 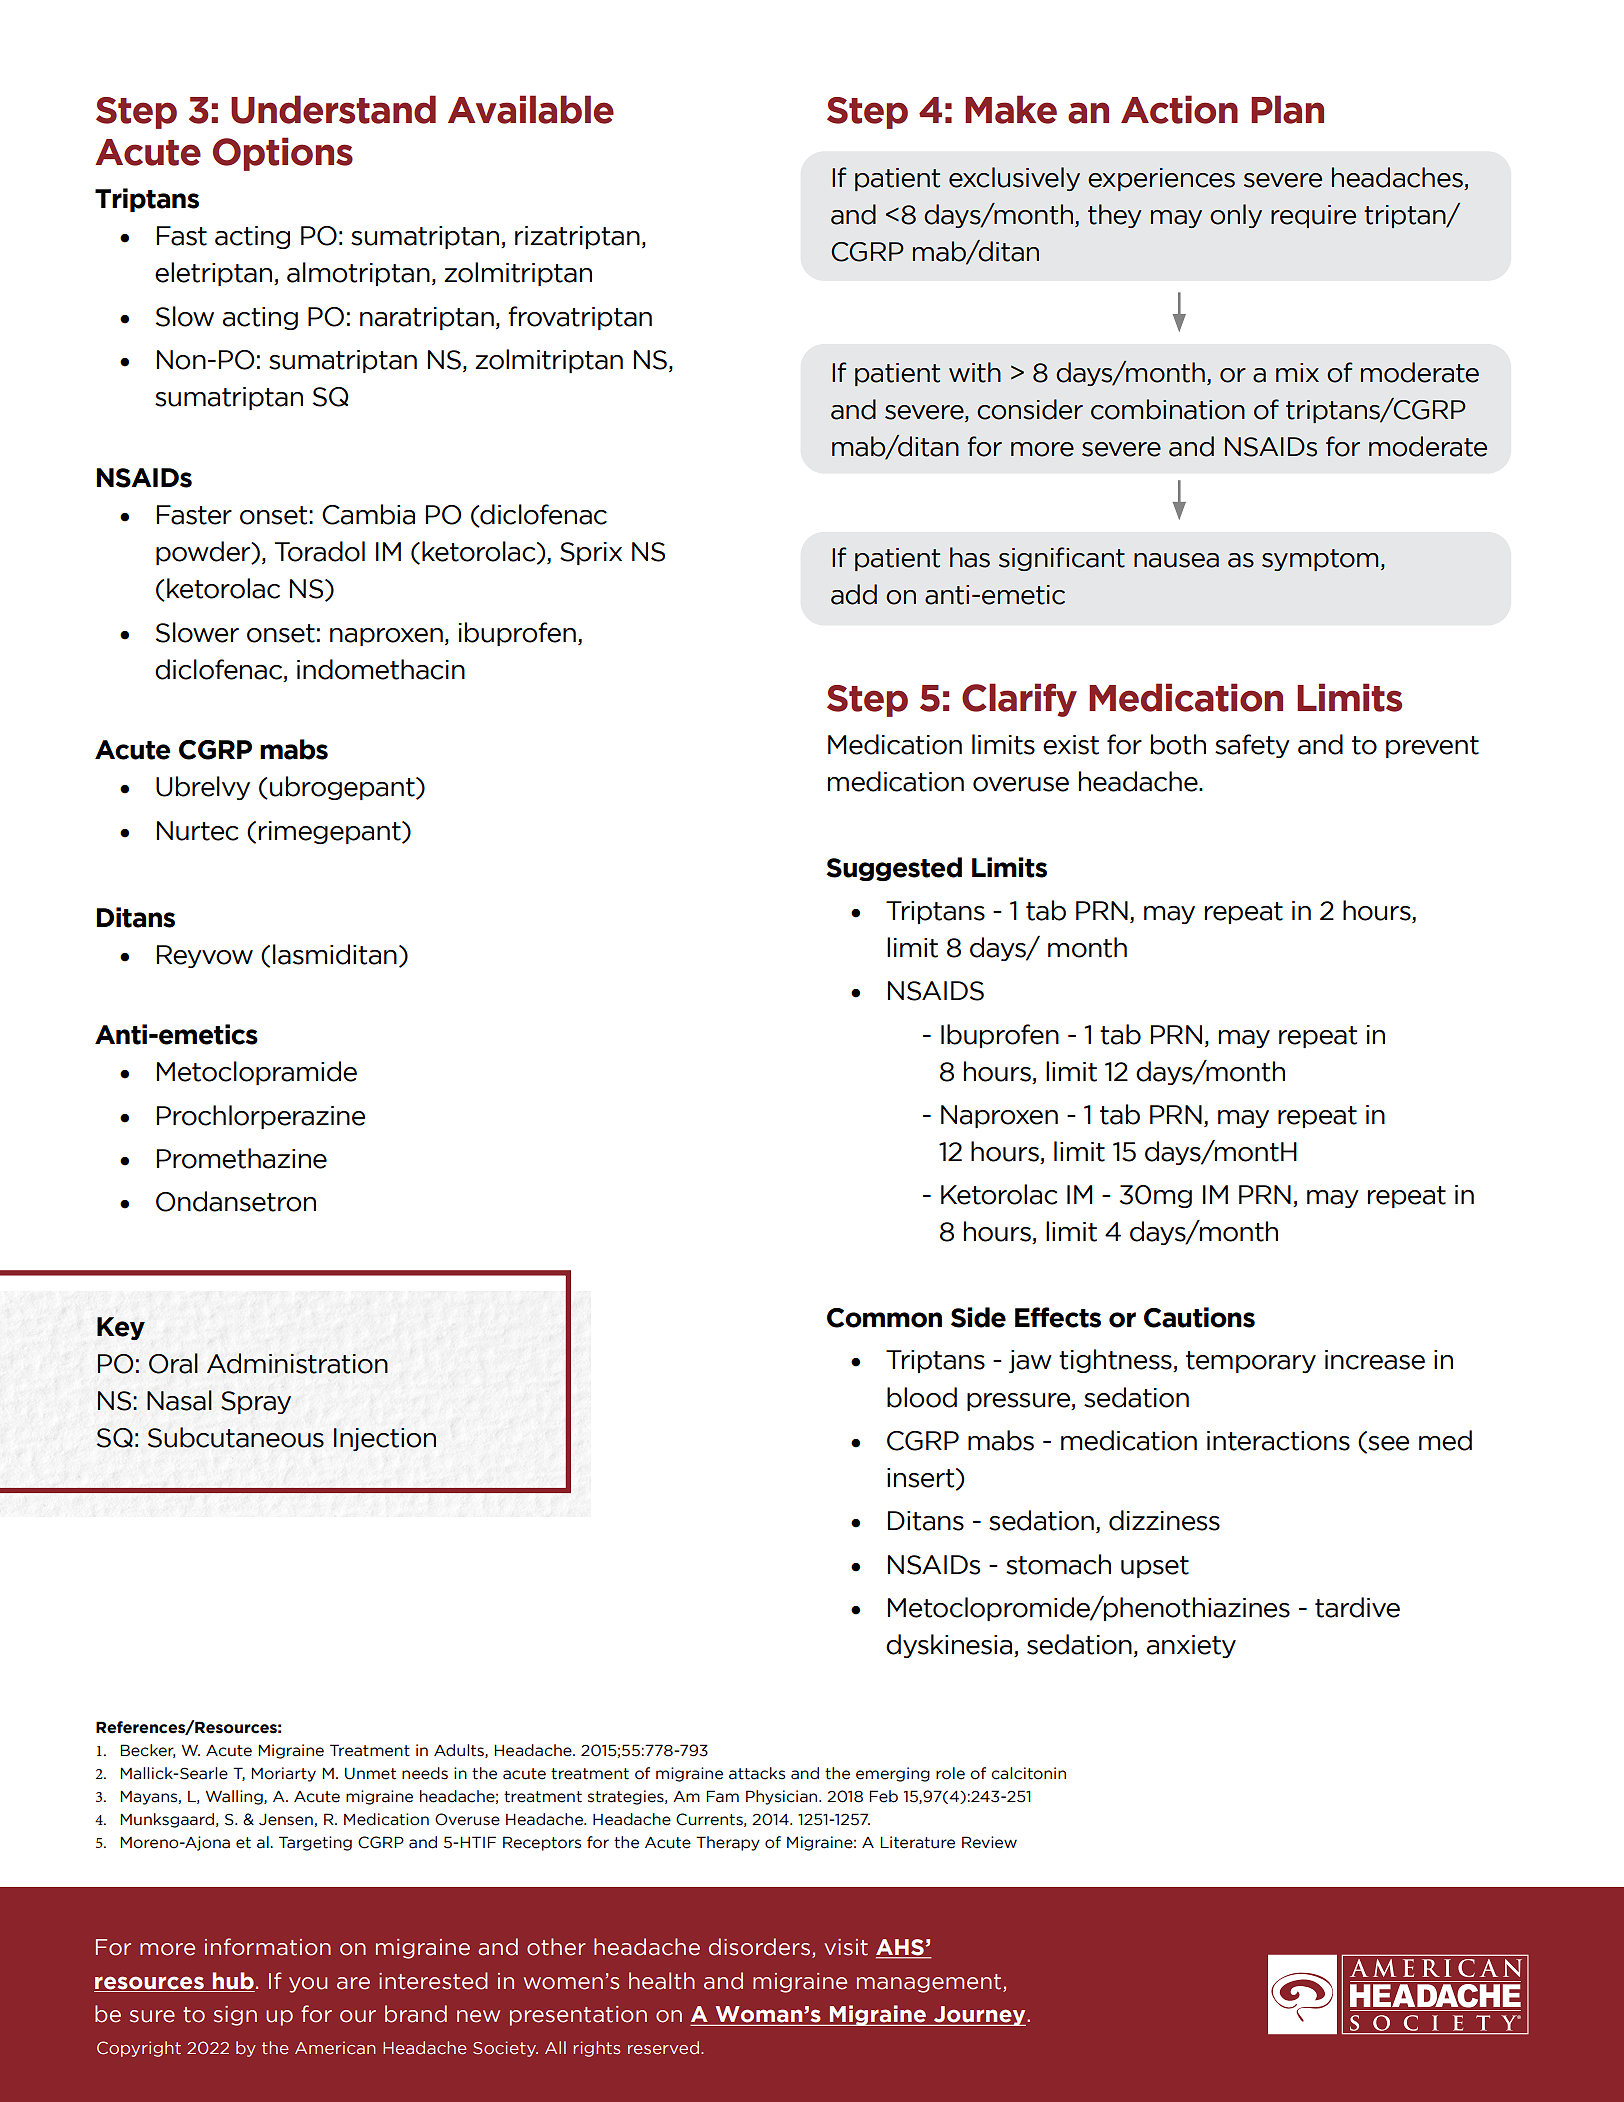 I want to click on symptom, so click(x=1320, y=560).
